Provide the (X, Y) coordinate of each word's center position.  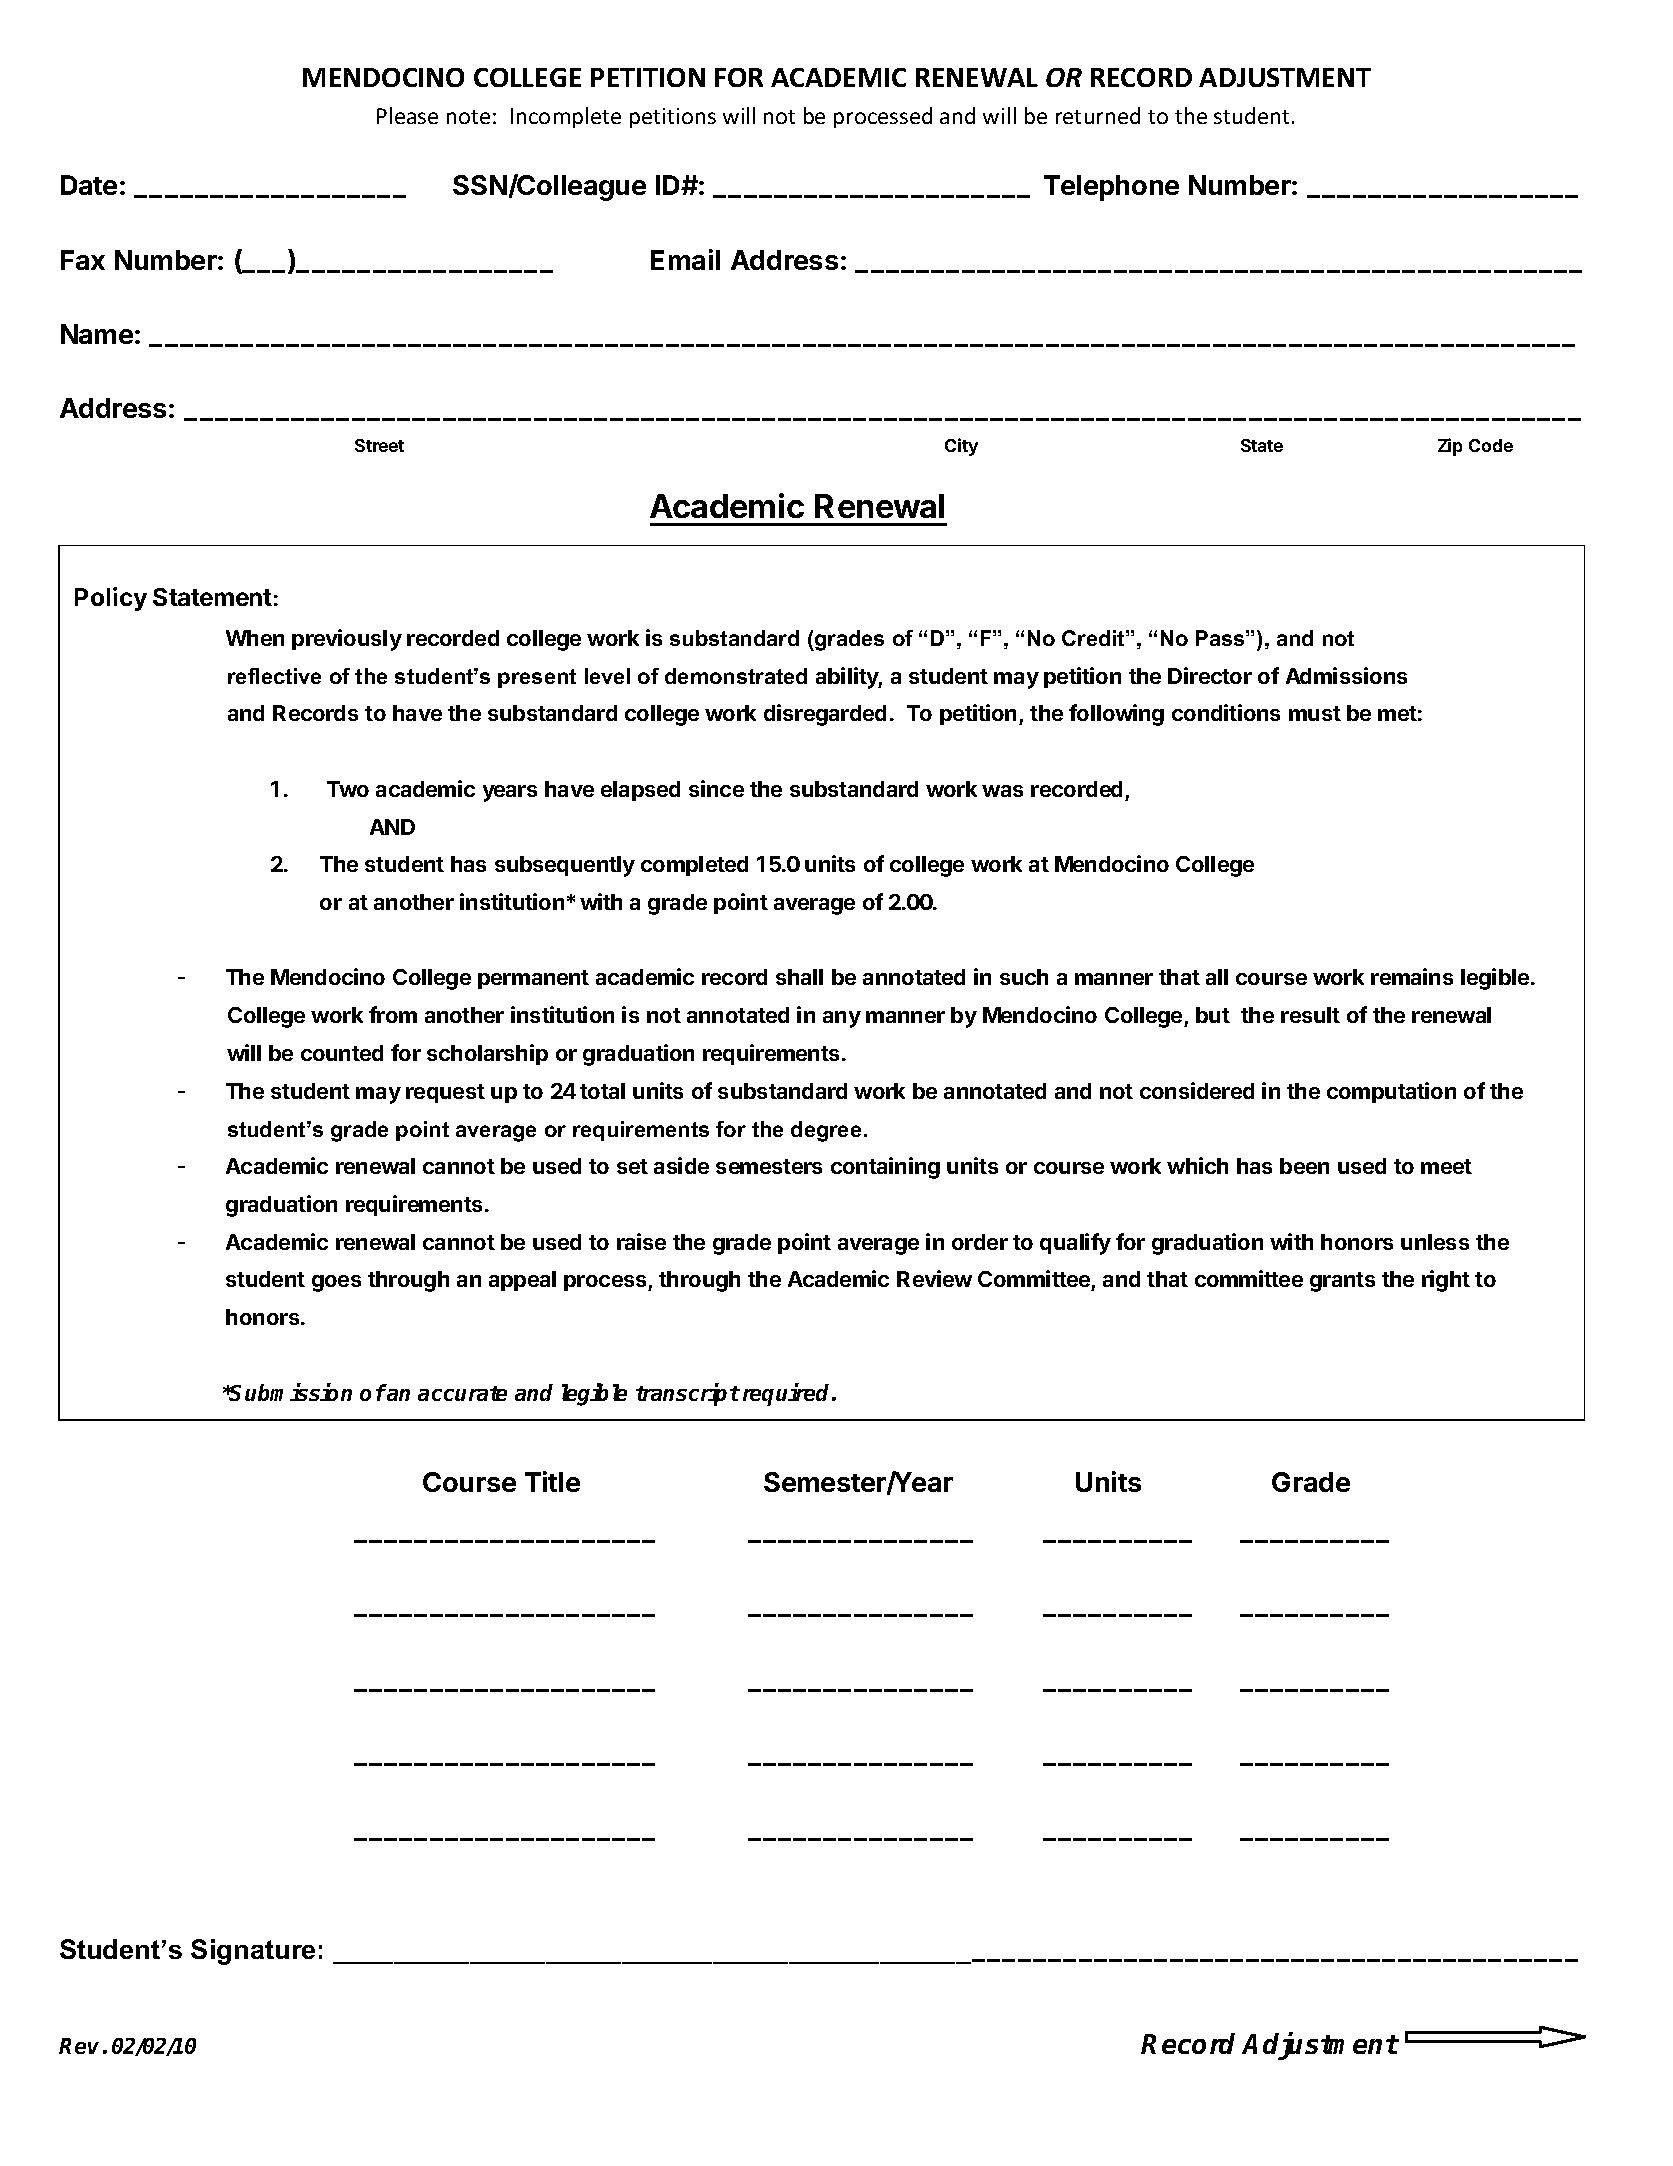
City (961, 447)
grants (1342, 1282)
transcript (688, 1394)
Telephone (1111, 188)
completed (694, 866)
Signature (253, 1952)
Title (552, 1481)
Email (685, 259)
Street (379, 445)
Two (348, 789)
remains (1412, 976)
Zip (1450, 447)
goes (336, 1283)
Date (89, 185)
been (1304, 1166)
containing (885, 1168)
